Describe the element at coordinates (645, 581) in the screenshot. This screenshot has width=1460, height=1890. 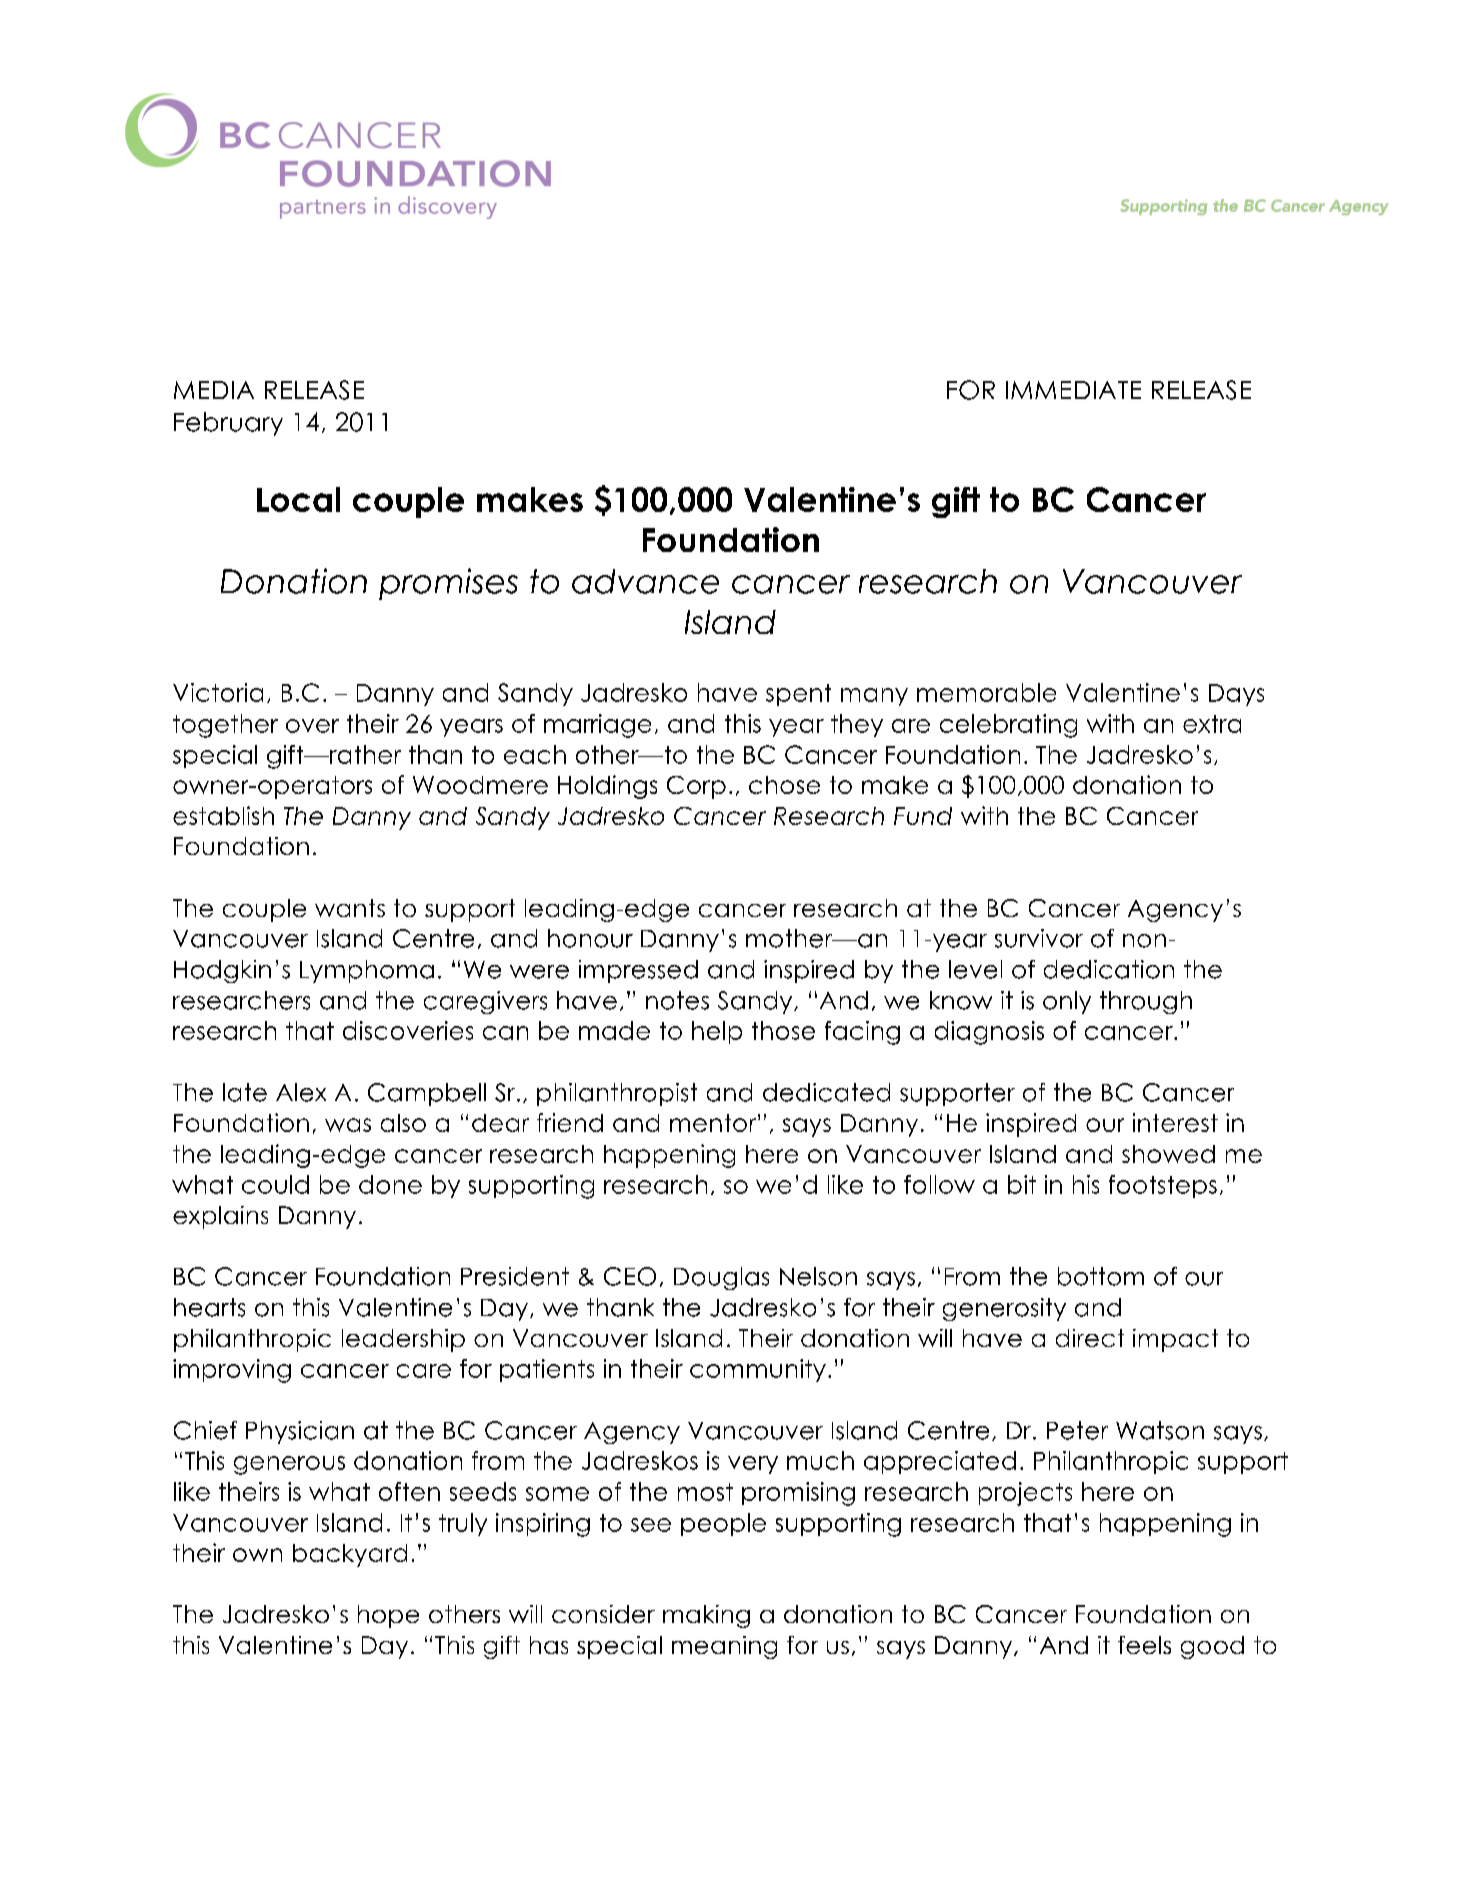
I see `advance` at that location.
